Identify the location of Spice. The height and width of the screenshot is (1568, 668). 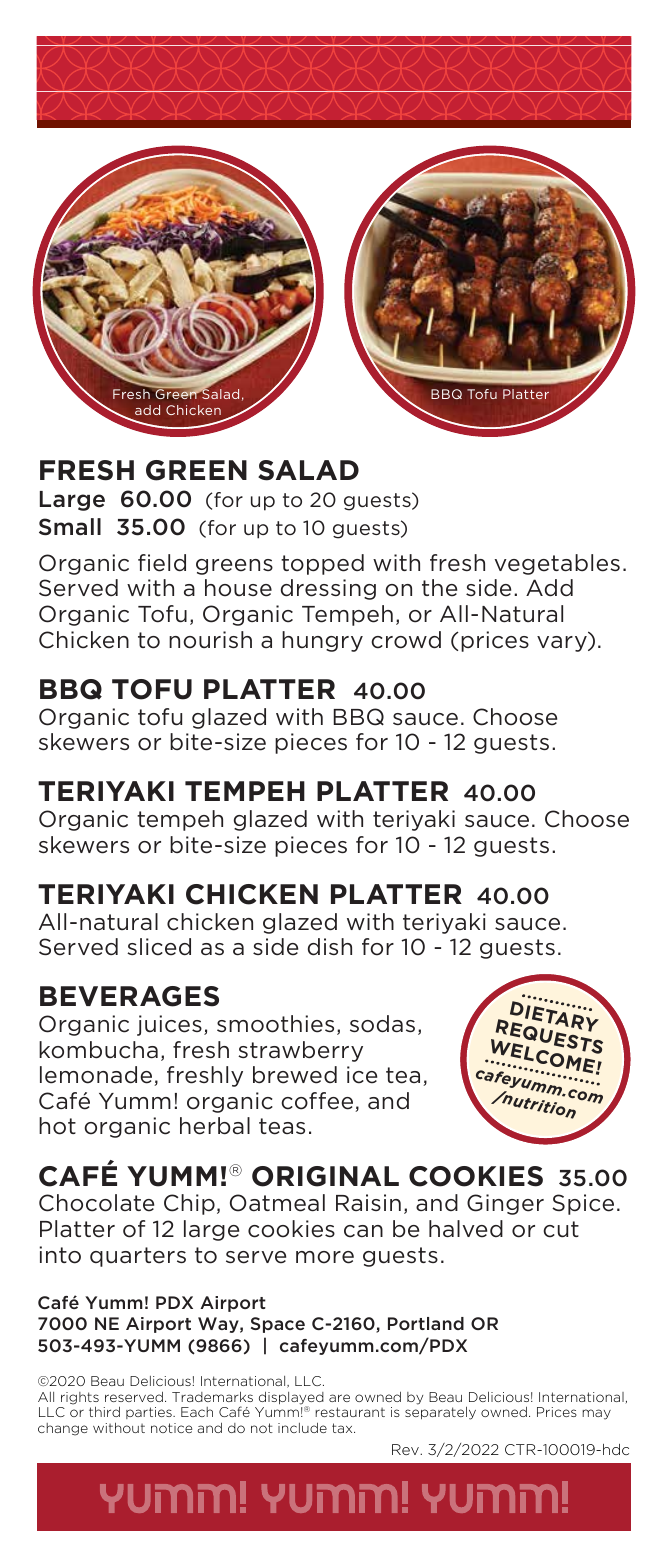
(583, 1204).
